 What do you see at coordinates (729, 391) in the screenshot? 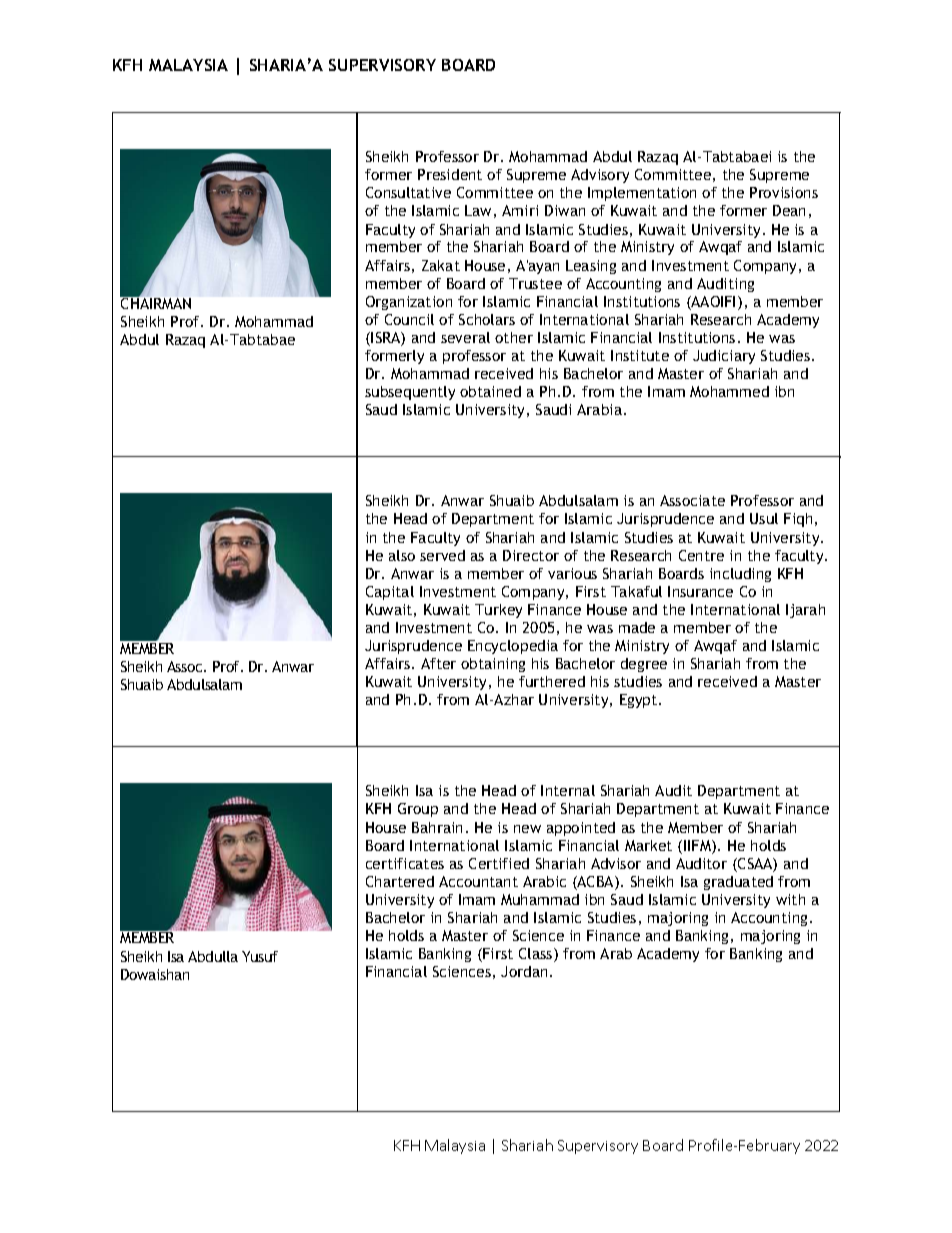
I see `Mohammed` at bounding box center [729, 391].
